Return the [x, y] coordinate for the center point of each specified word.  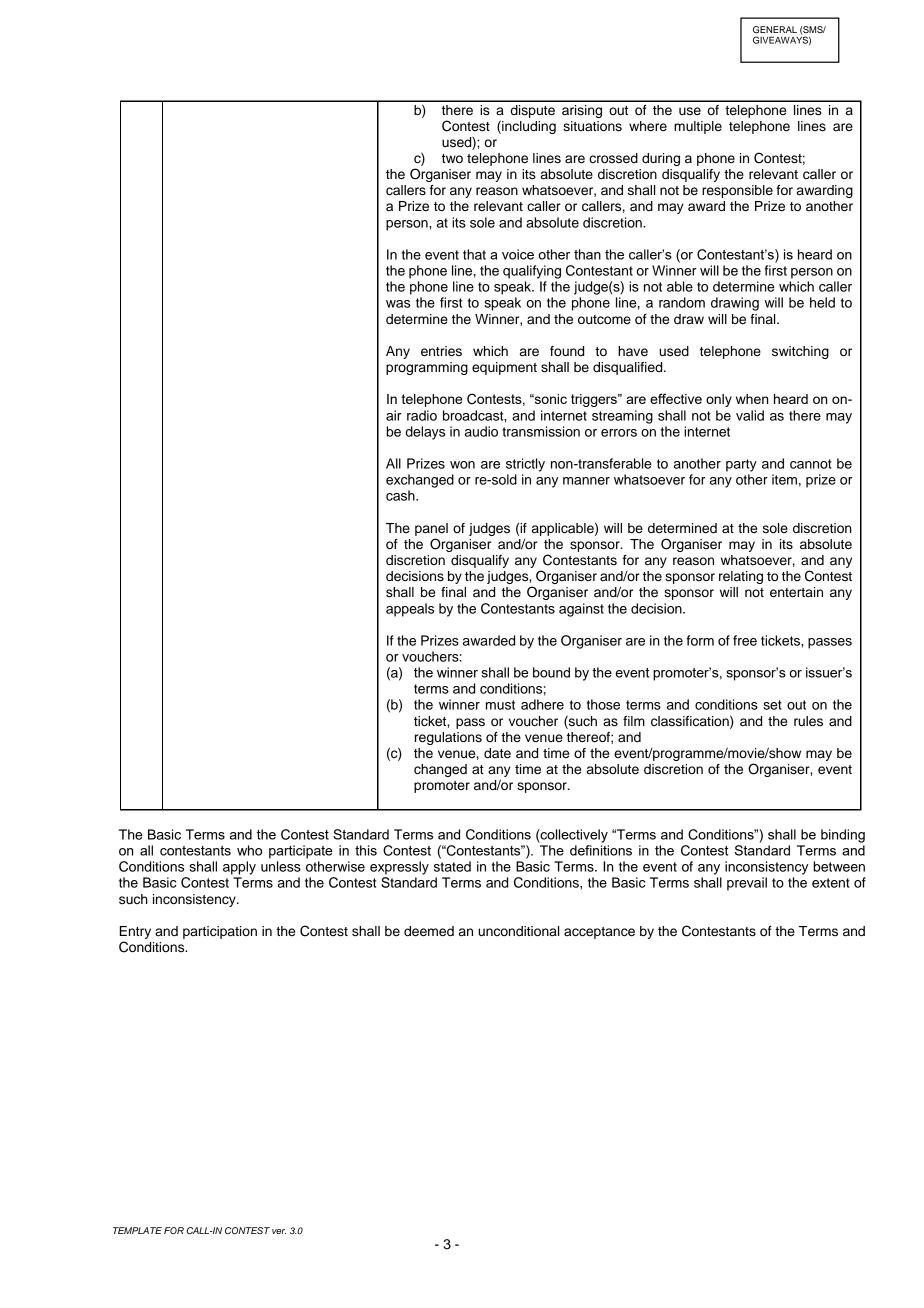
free [745, 640]
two [452, 158]
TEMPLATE [137, 1230]
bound [551, 672]
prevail [747, 884]
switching [800, 352]
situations [592, 126]
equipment [504, 368]
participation [220, 932]
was [398, 304]
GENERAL [775, 29]
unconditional [518, 931]
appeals [410, 610]
